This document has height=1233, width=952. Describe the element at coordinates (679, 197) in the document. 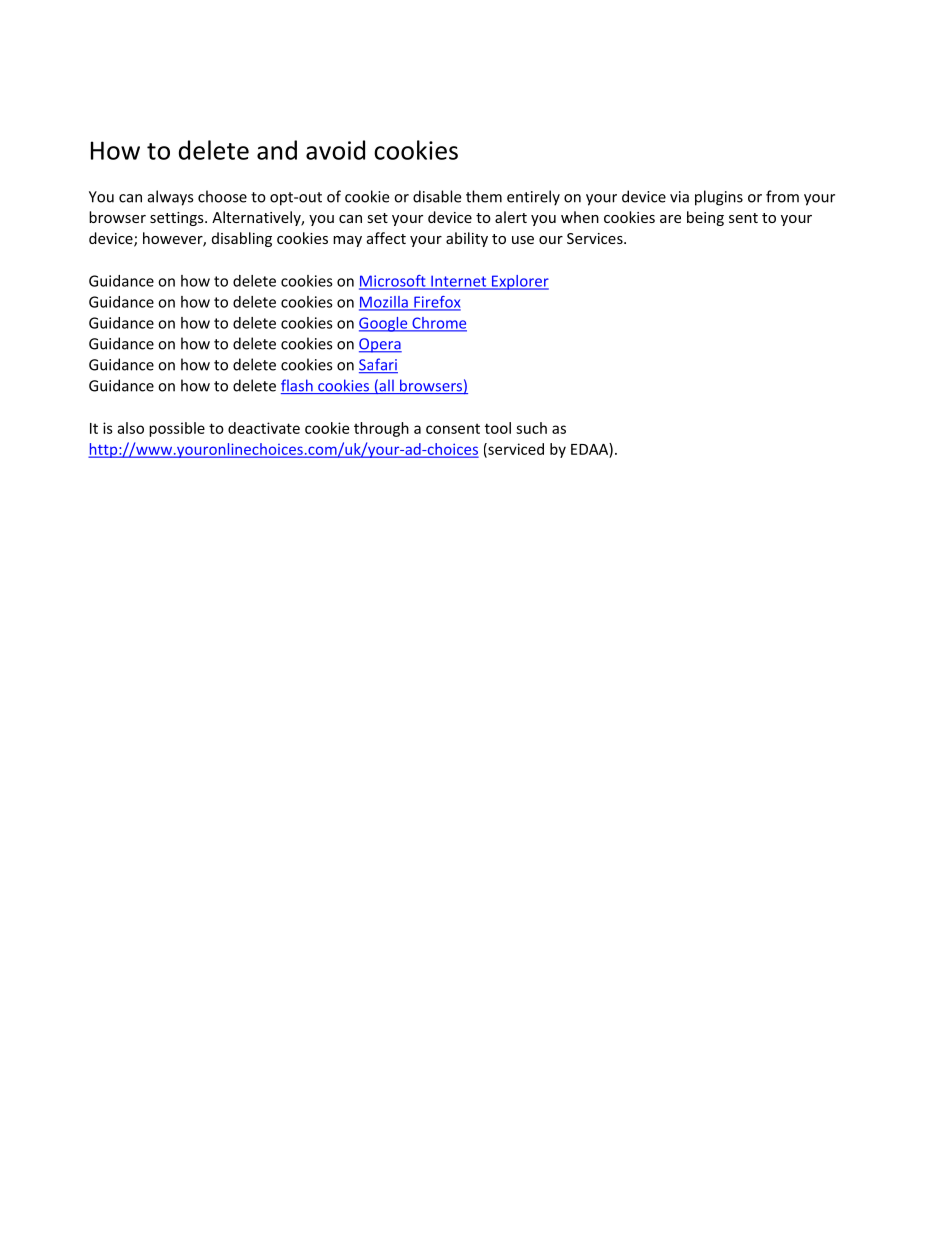

I see `via` at that location.
